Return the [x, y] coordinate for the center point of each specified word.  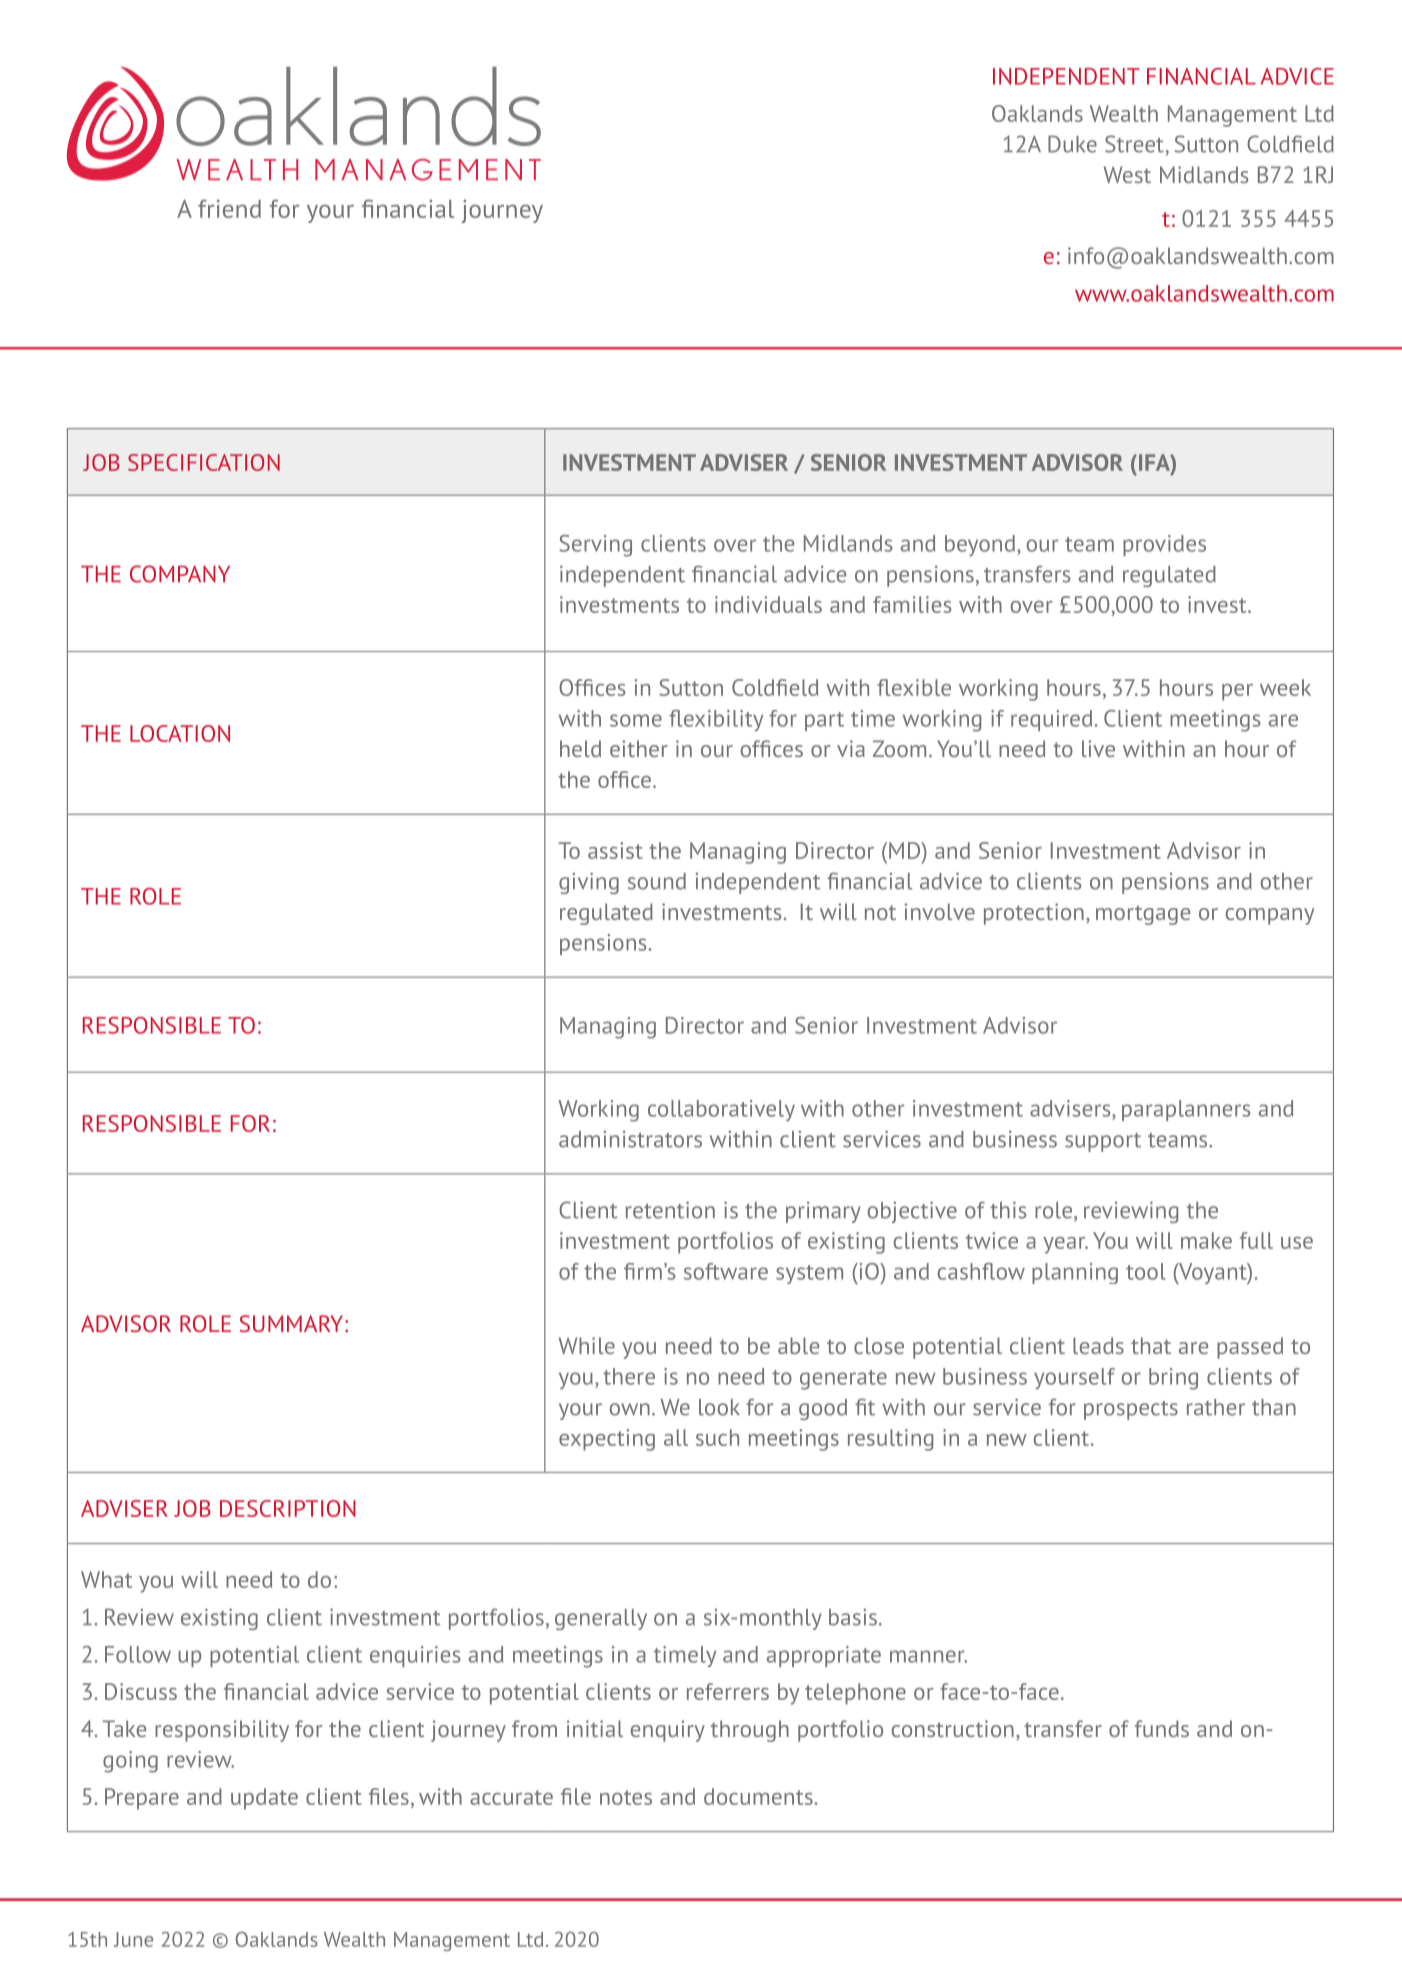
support [1103, 1142]
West [1127, 174]
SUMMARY [293, 1323]
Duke [1072, 144]
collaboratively [721, 1110]
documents [758, 1796]
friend [229, 208]
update [264, 1799]
